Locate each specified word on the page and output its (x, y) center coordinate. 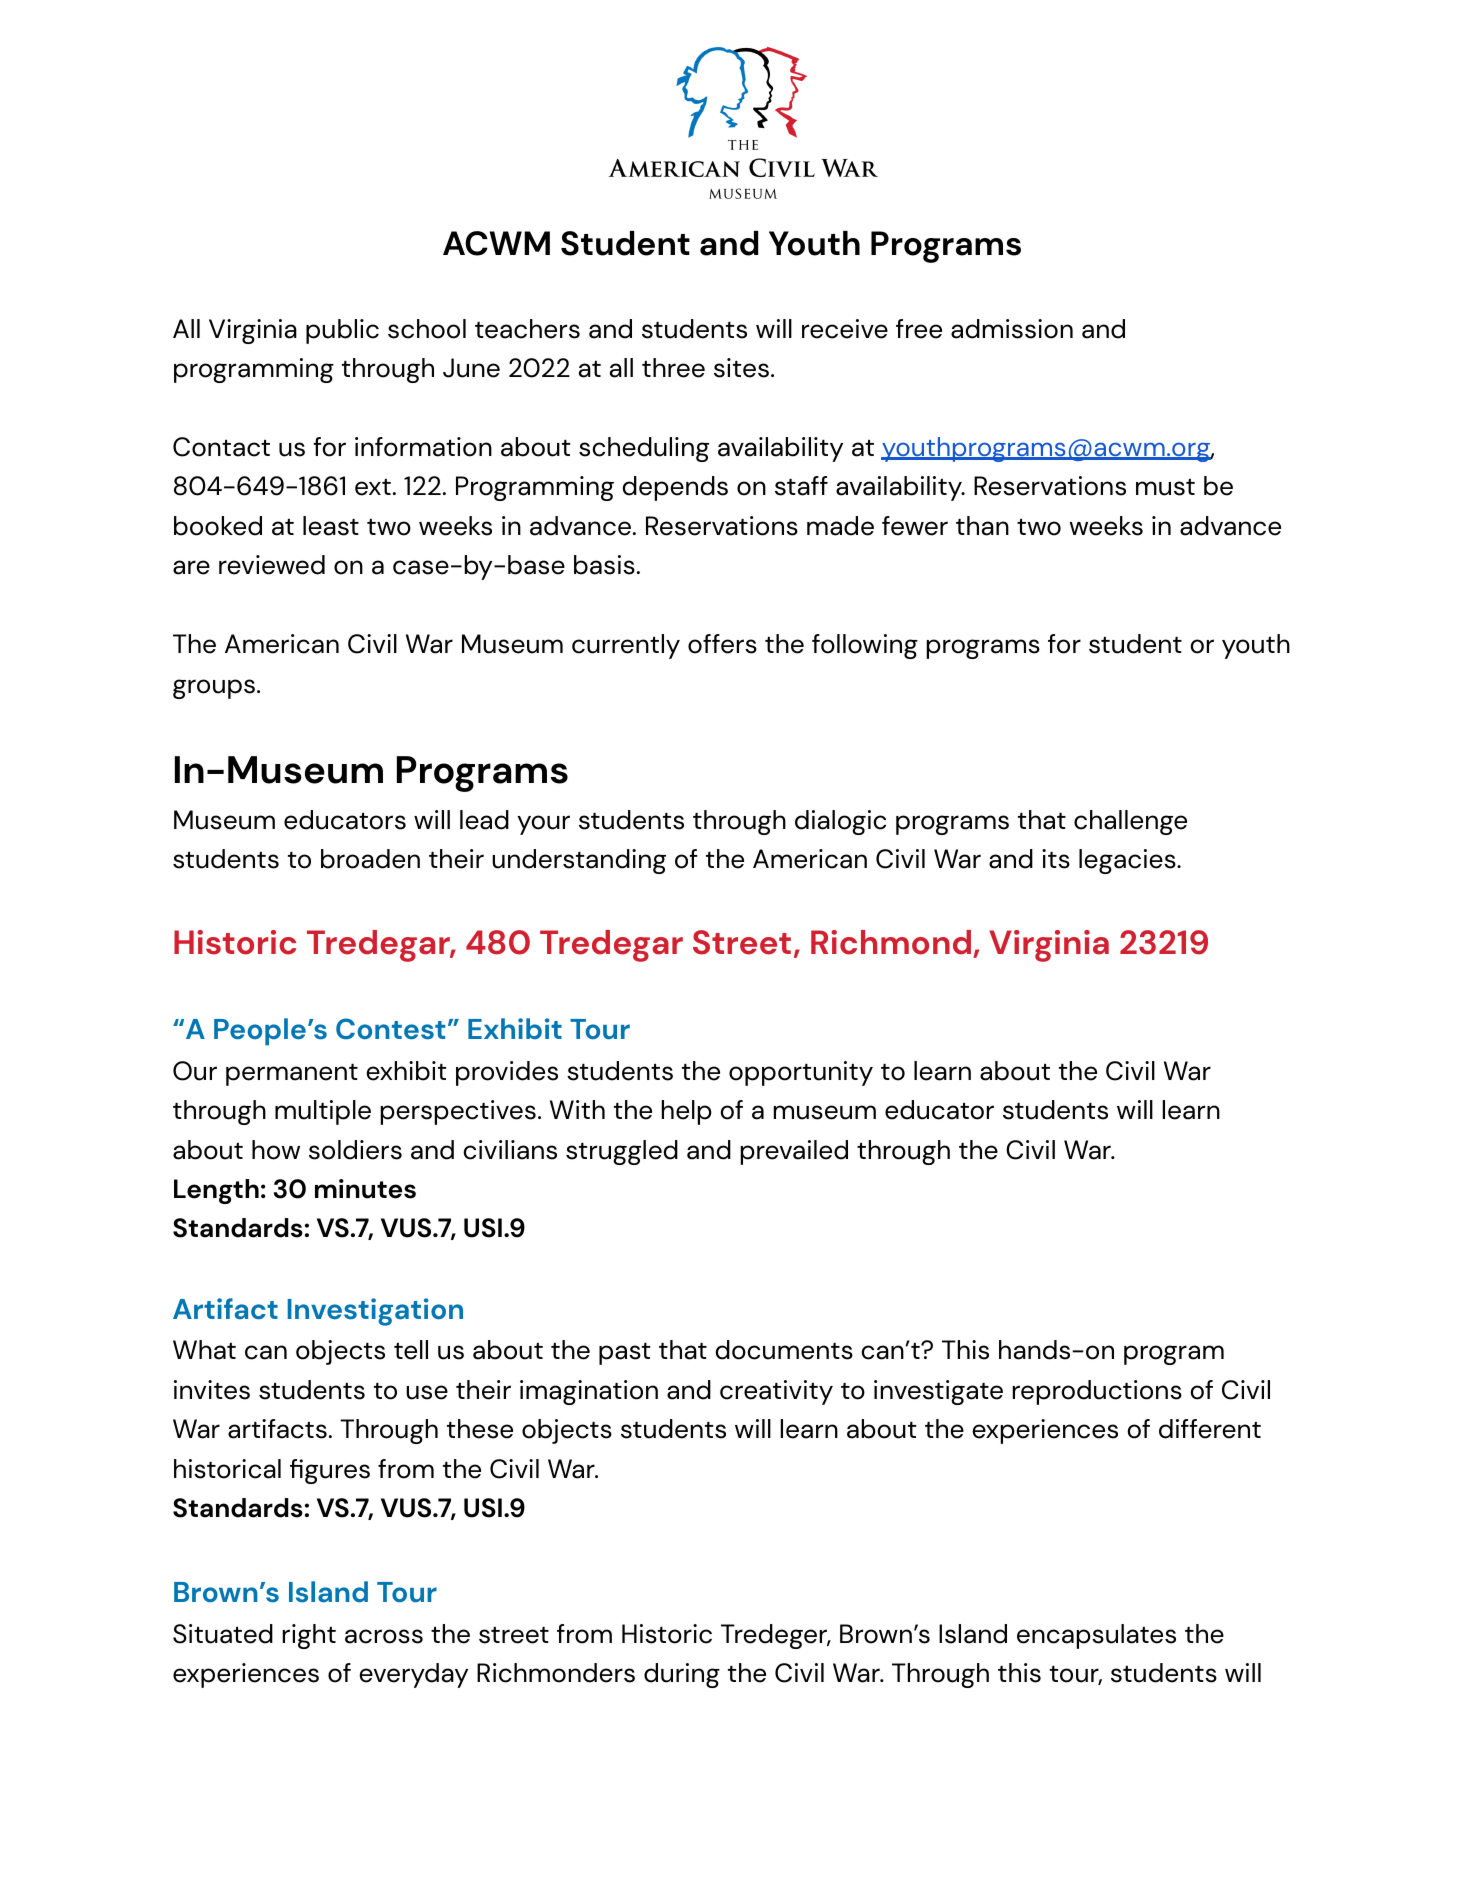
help (687, 1112)
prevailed (794, 1152)
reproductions (1097, 1392)
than (982, 526)
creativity (776, 1392)
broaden (370, 859)
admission (1012, 329)
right (309, 1636)
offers (722, 644)
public (342, 331)
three (673, 368)
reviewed (272, 565)
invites (212, 1390)
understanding (579, 861)
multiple (323, 1112)
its (1056, 859)
